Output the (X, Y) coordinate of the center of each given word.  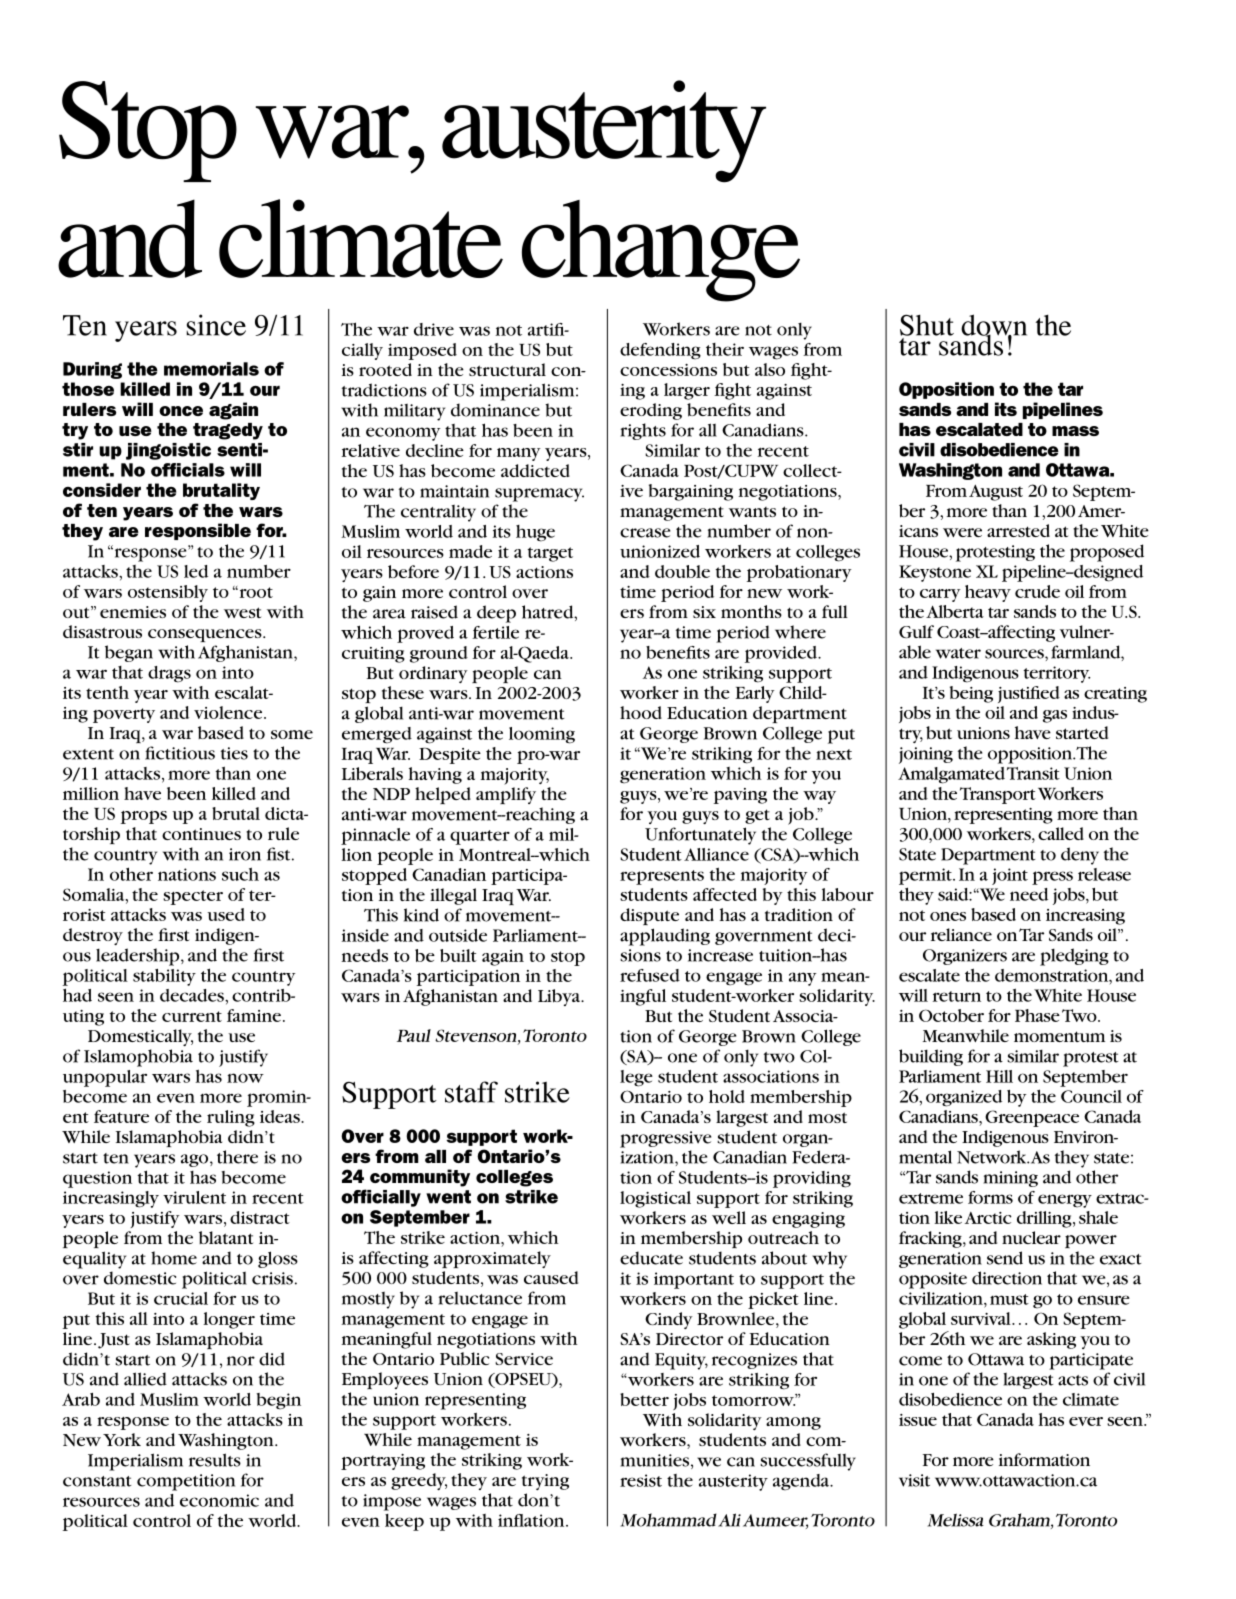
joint (1010, 876)
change (661, 251)
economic (219, 1500)
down (994, 326)
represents (662, 877)
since (216, 325)
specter (193, 897)
